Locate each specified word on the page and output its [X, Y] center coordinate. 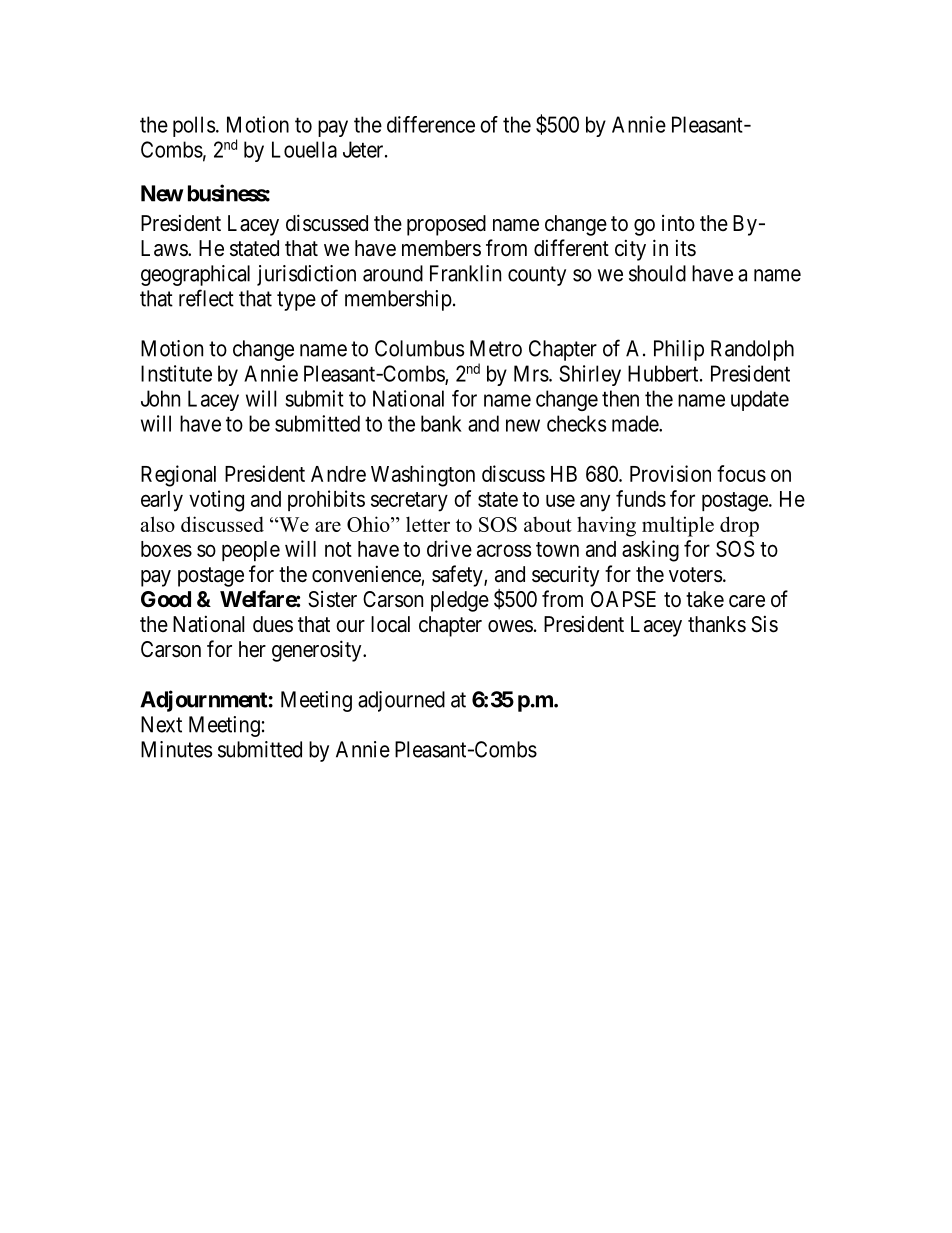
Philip [679, 350]
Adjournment [204, 701]
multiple [678, 526]
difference [431, 124]
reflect [206, 298]
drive [449, 548]
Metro [496, 348]
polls [194, 126]
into [678, 223]
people [251, 551]
